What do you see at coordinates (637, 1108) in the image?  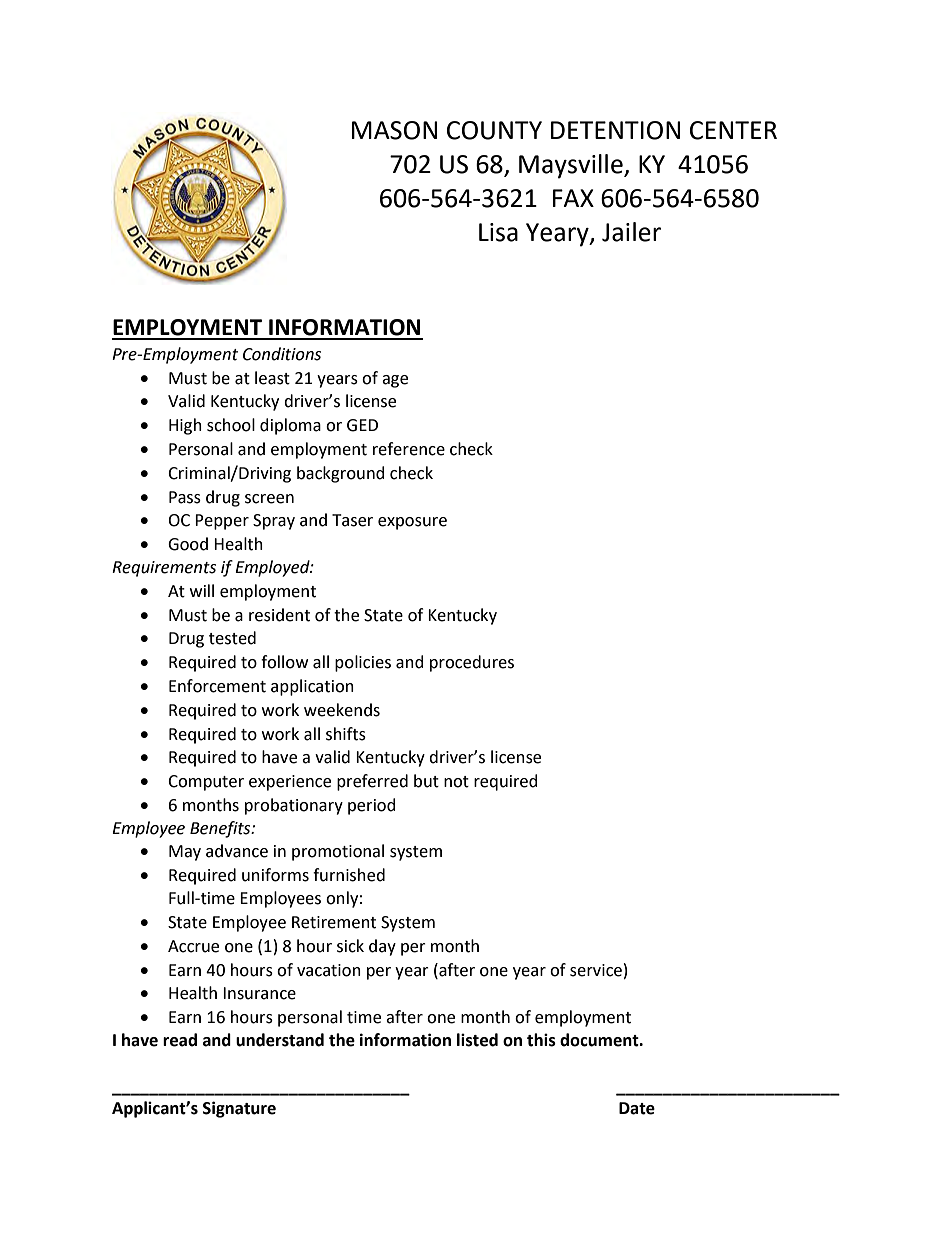 I see `Date` at bounding box center [637, 1108].
